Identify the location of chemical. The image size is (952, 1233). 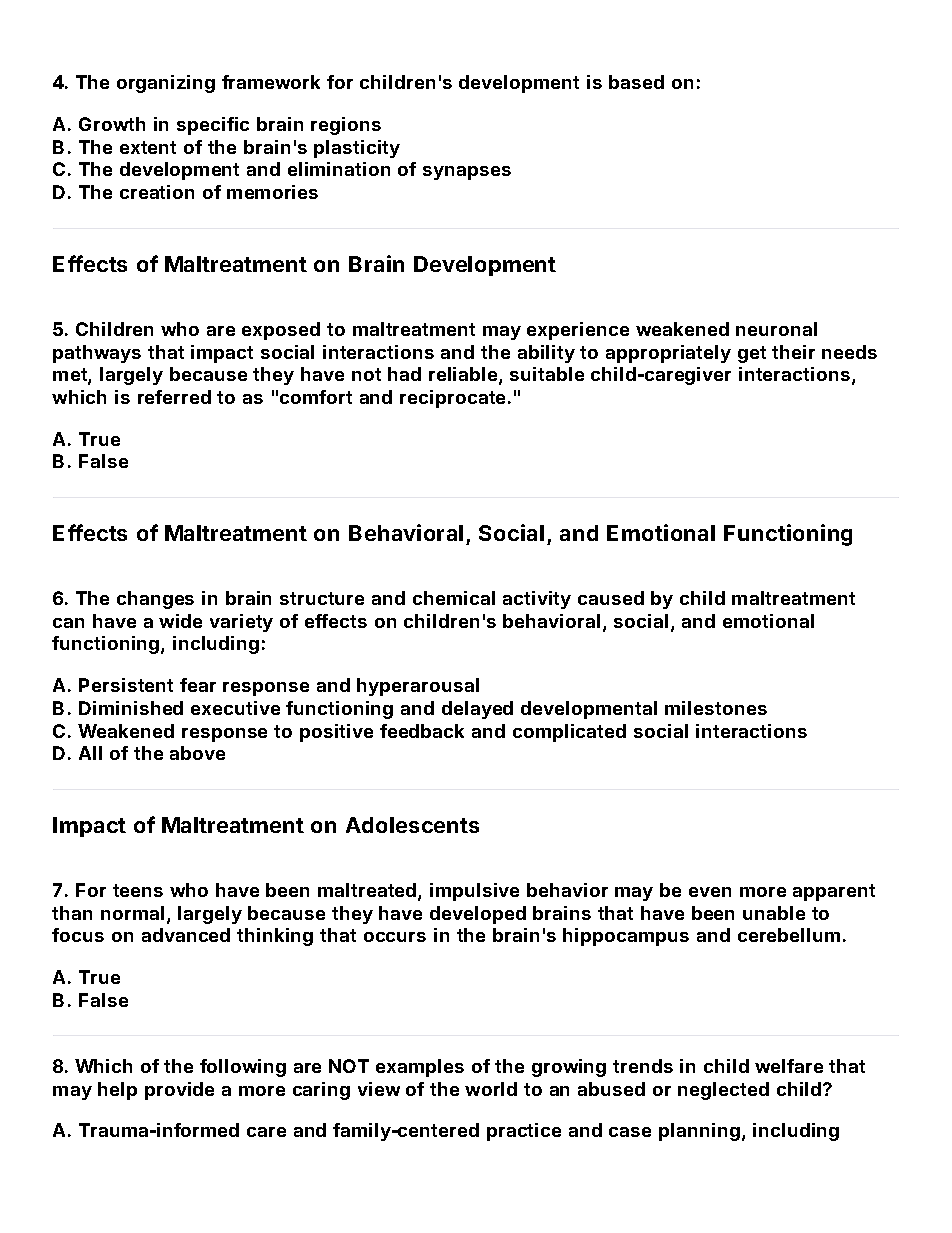
(454, 598).
